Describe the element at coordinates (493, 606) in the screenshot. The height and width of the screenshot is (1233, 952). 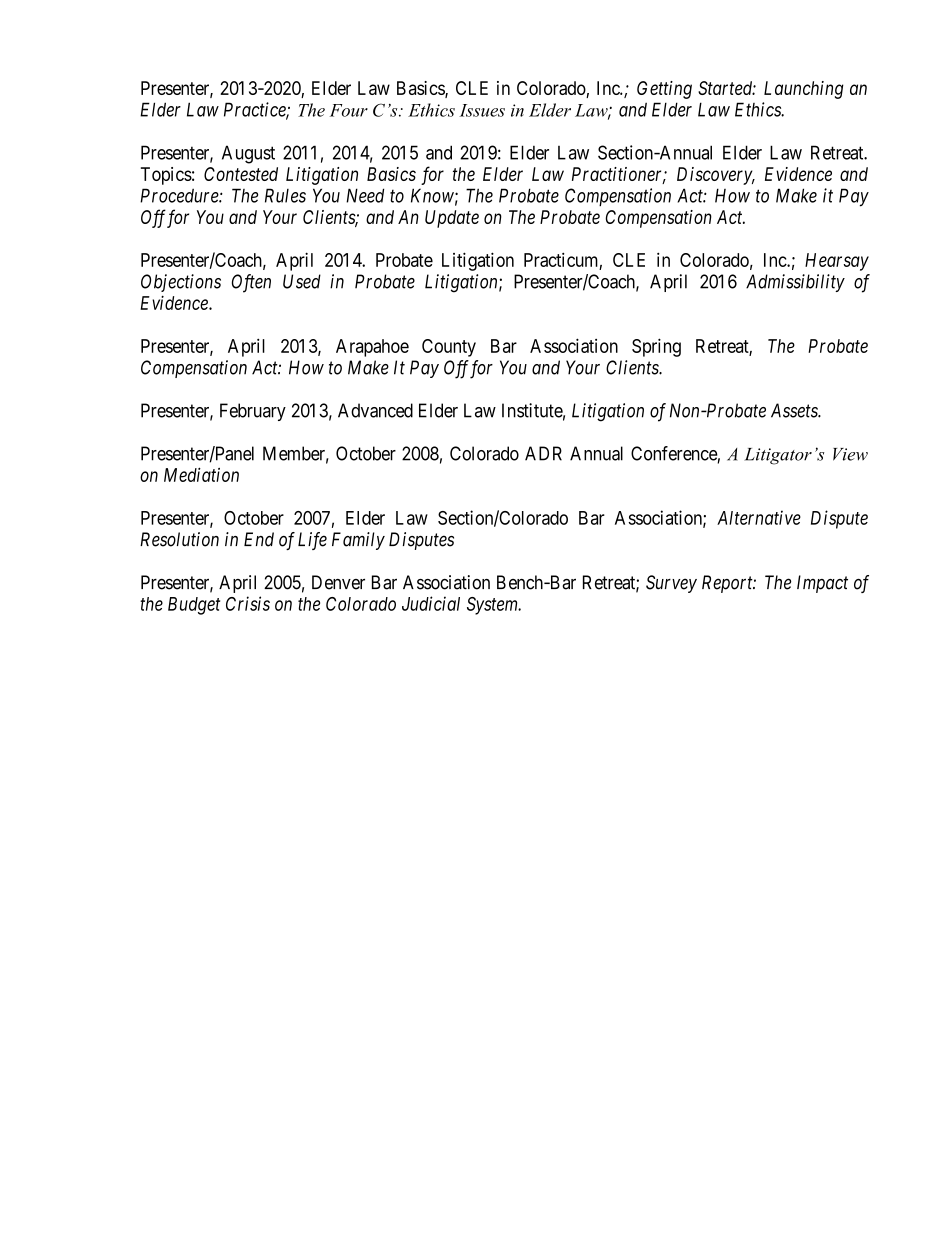
I see `System` at that location.
